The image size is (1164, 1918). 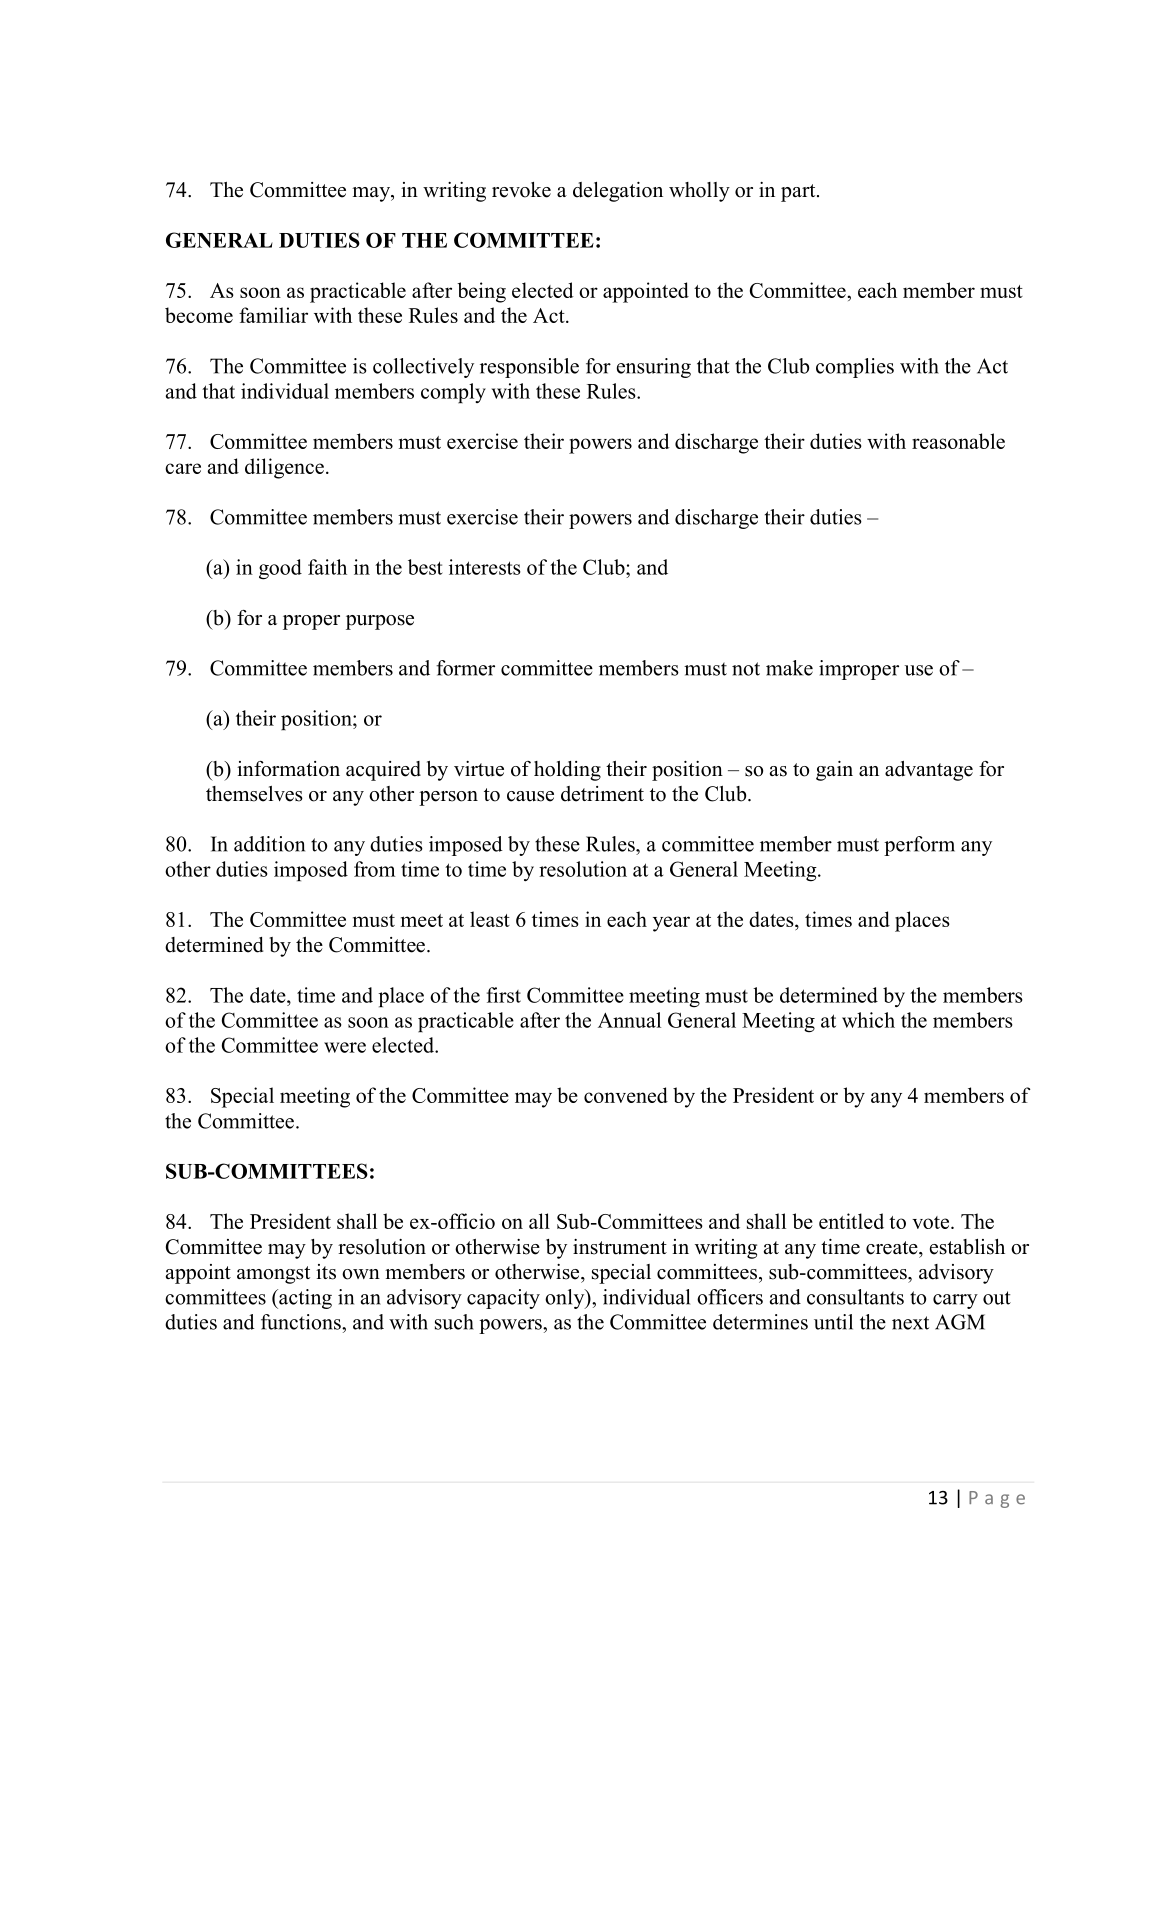 What do you see at coordinates (620, 1247) in the screenshot?
I see `instrument` at bounding box center [620, 1247].
